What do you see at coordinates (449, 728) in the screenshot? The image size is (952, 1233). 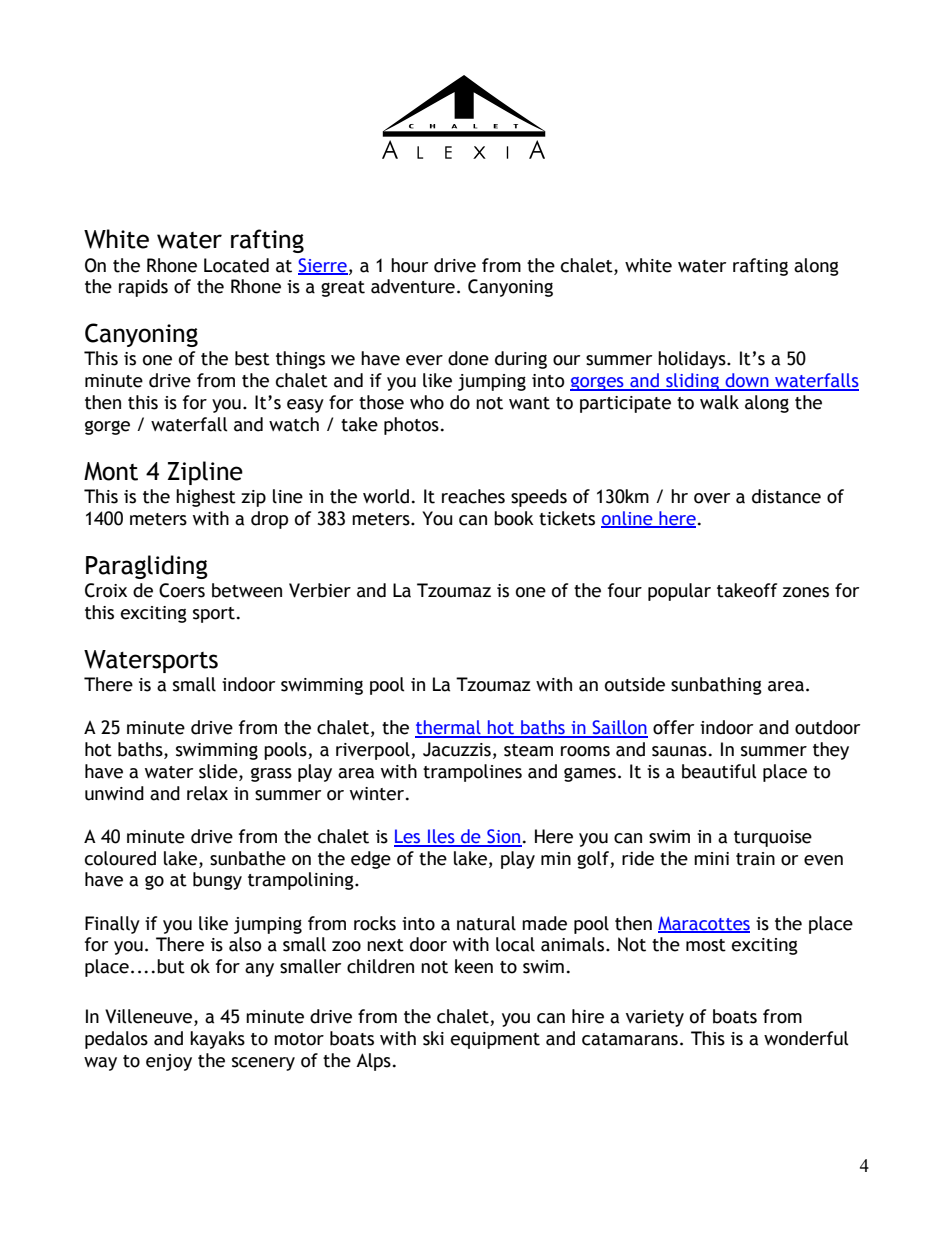 I see `thermal` at bounding box center [449, 728].
